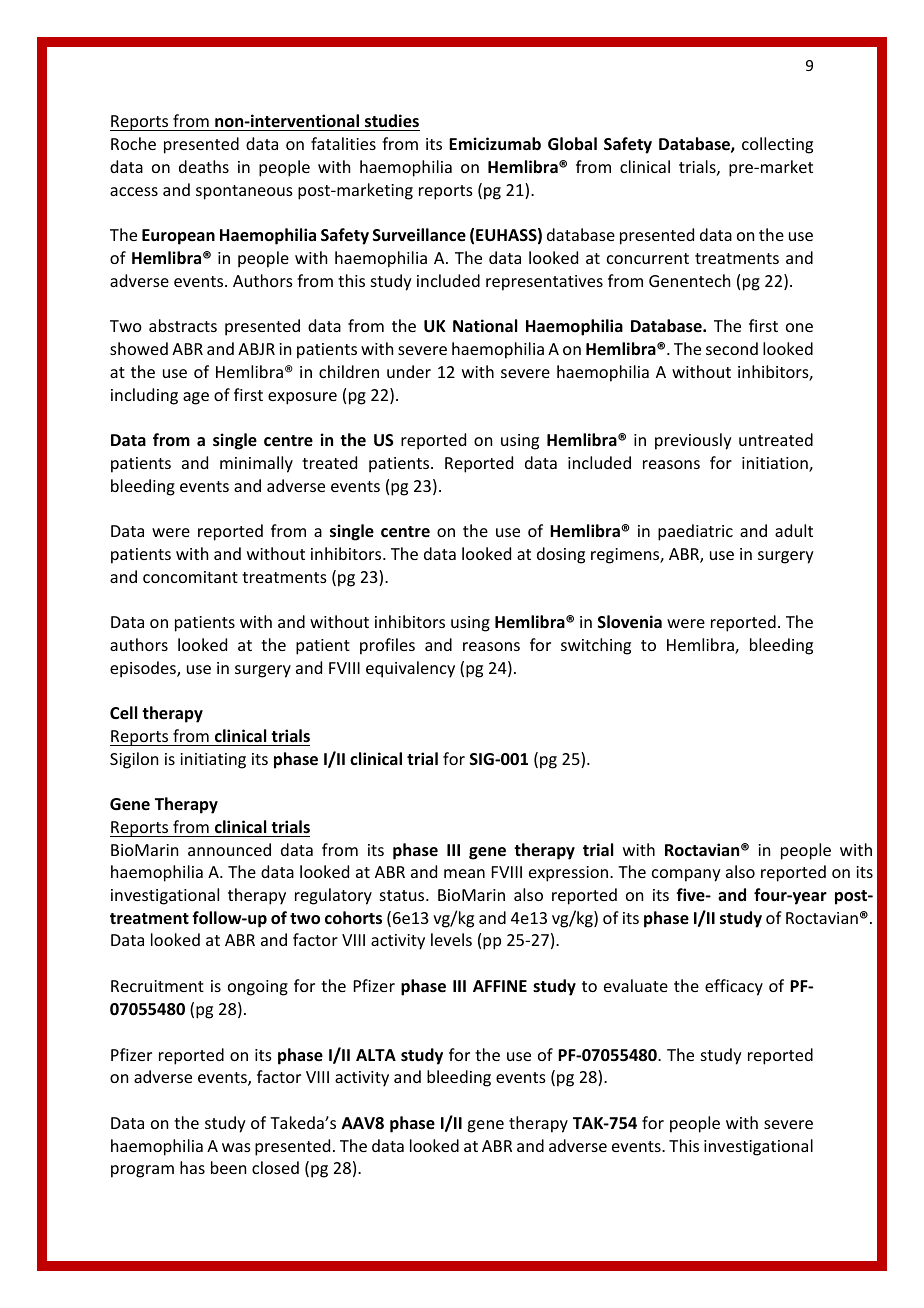  Describe the element at coordinates (229, 849) in the image. I see `announced` at that location.
